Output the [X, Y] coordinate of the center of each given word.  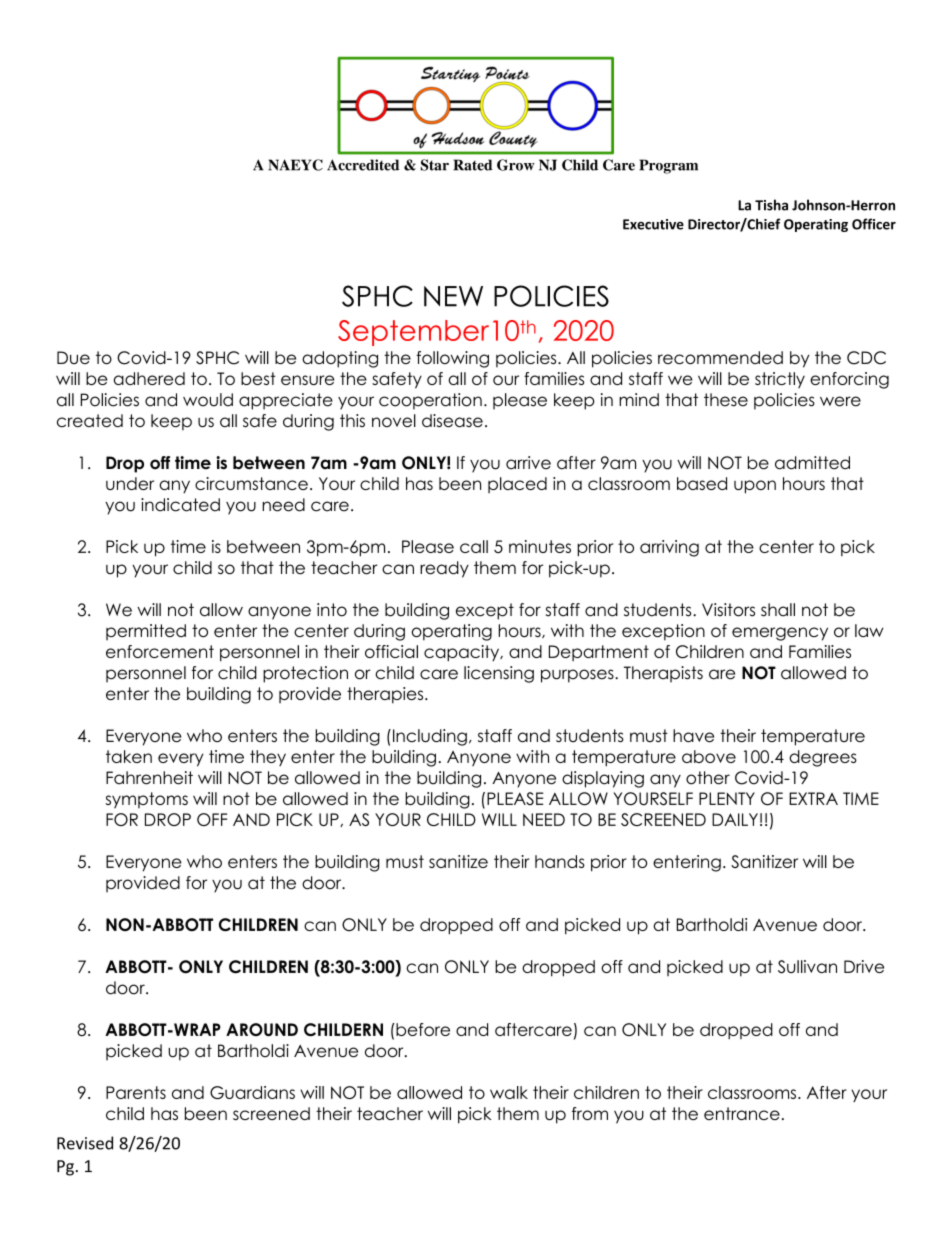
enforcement [160, 651]
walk [509, 1092]
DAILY [735, 819]
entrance [742, 1113]
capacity [463, 653]
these [726, 400]
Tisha [771, 205]
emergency [780, 634]
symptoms [147, 800]
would [208, 400]
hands [560, 861]
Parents [136, 1092]
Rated [472, 165]
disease [452, 420]
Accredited [363, 165]
